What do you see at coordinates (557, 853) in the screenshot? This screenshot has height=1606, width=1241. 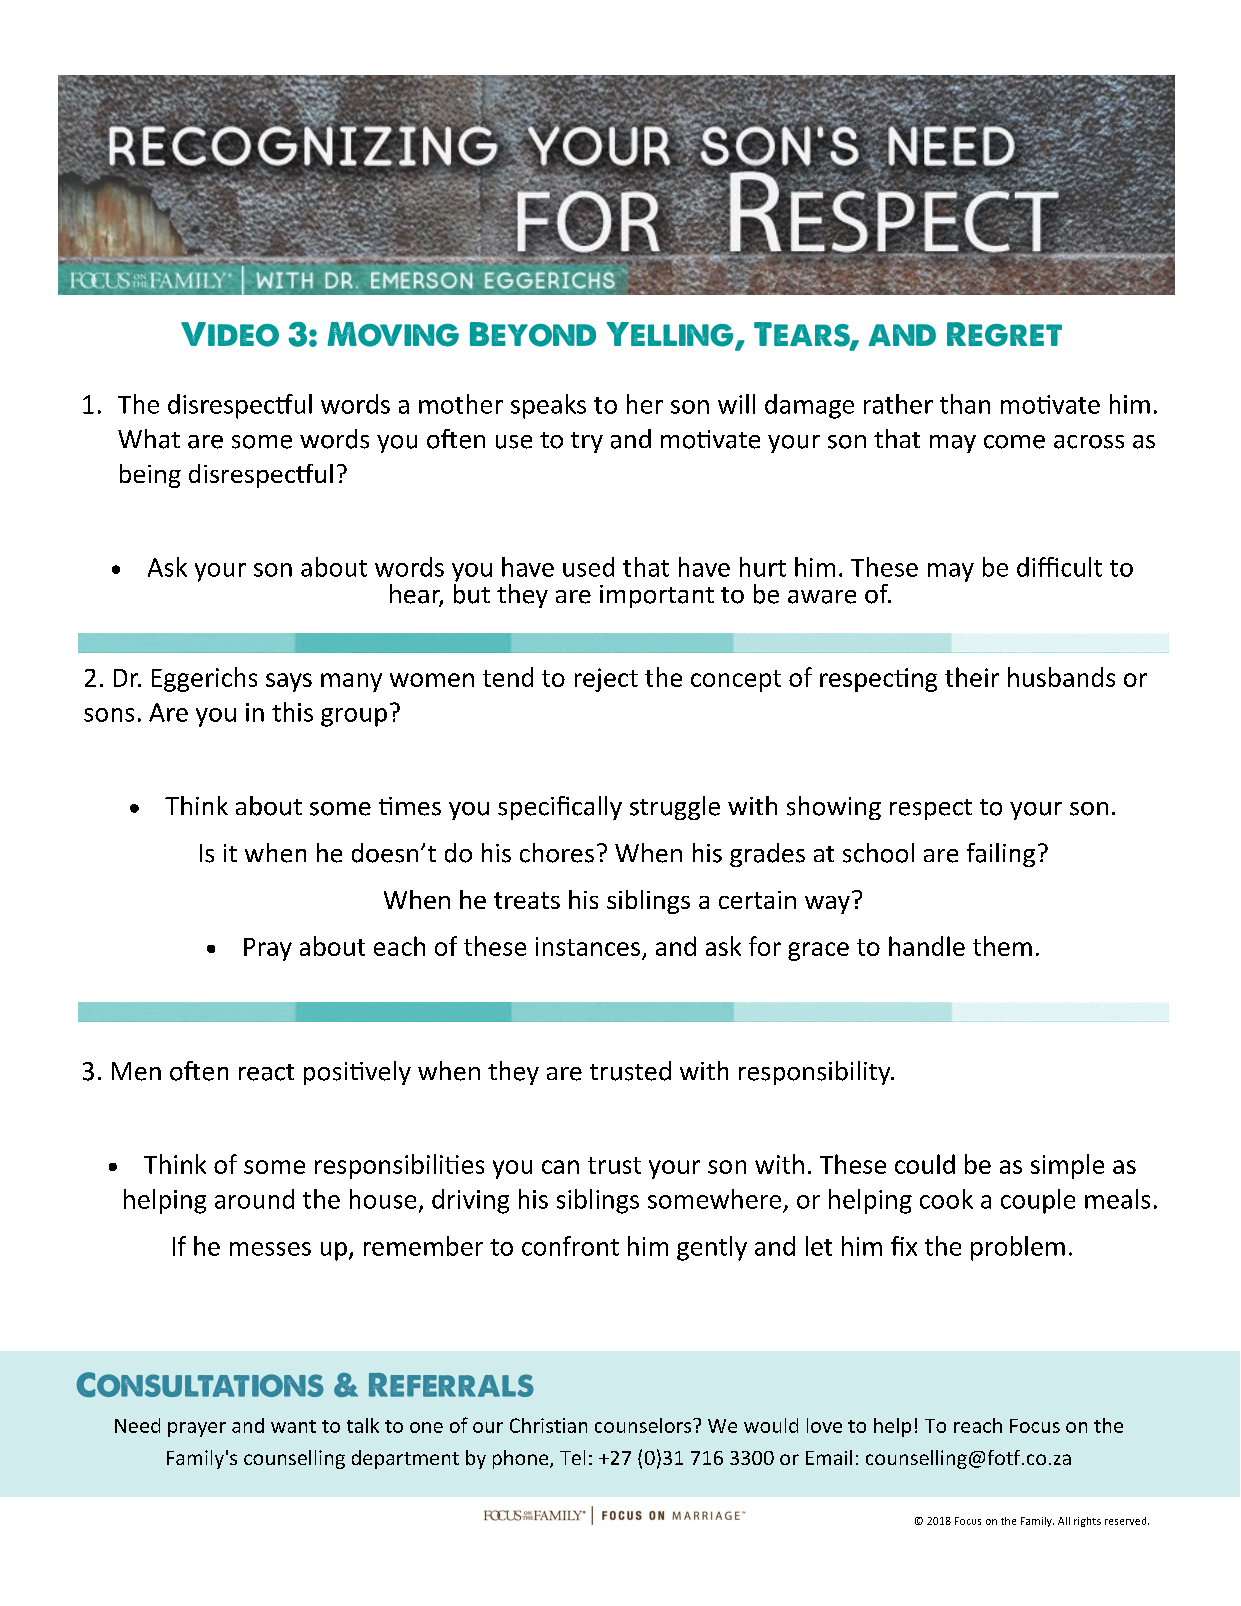 I see `chores` at bounding box center [557, 853].
